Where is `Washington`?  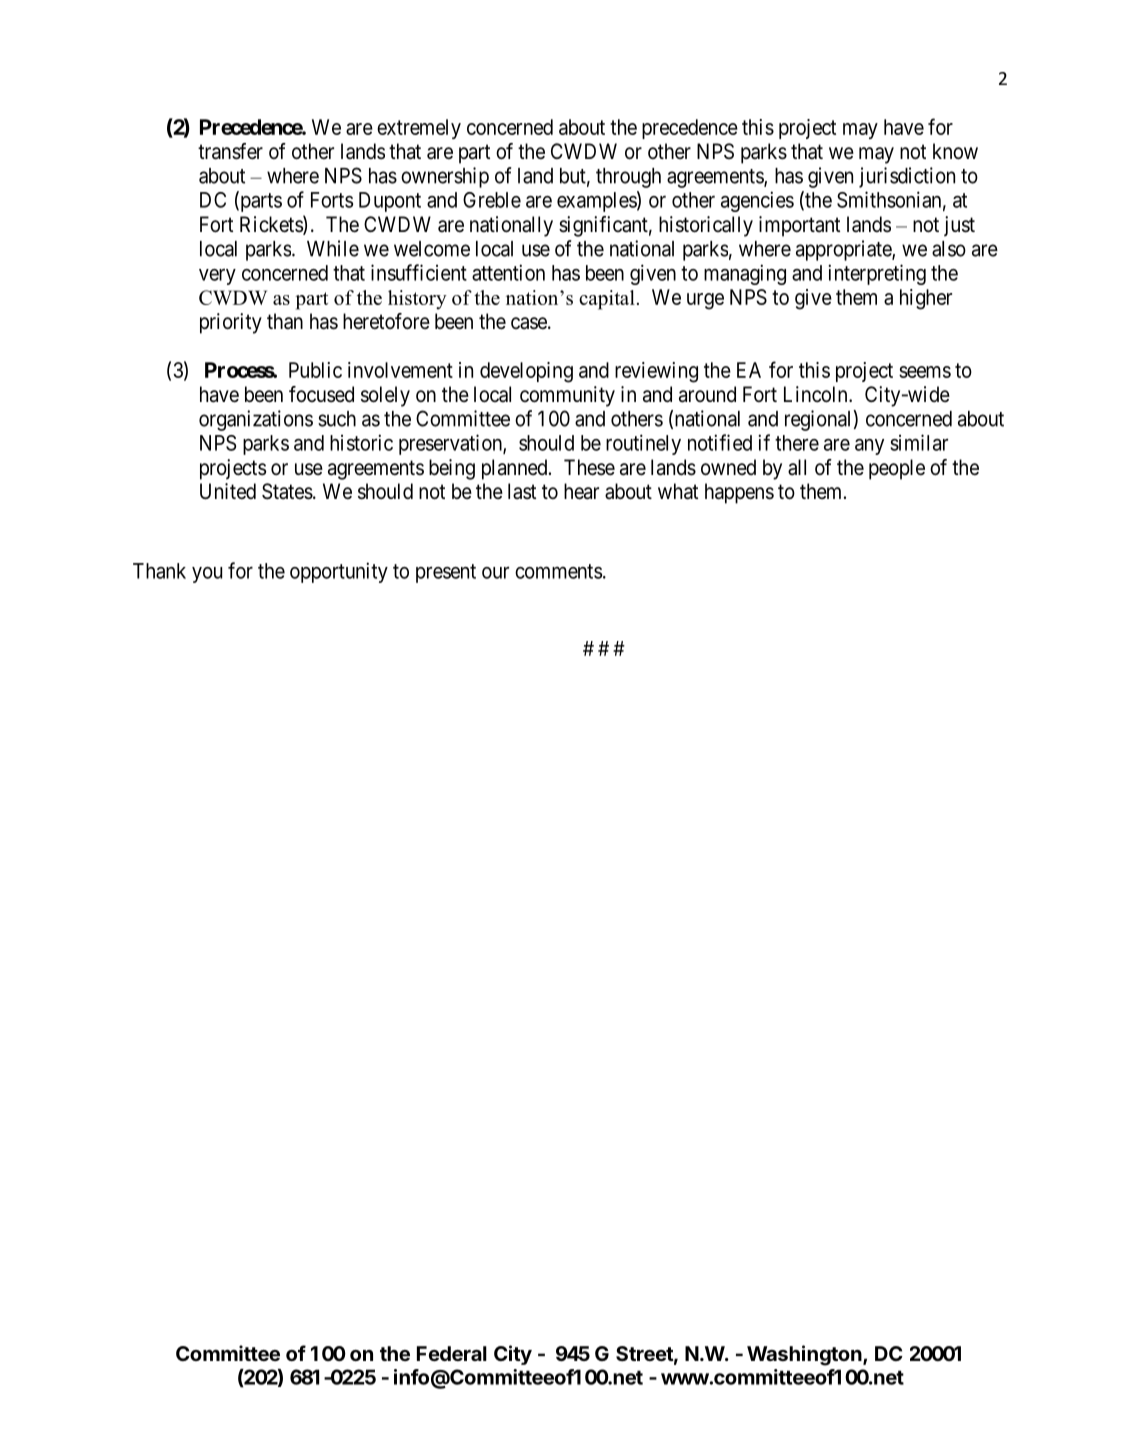 Washington is located at coordinates (805, 1355).
